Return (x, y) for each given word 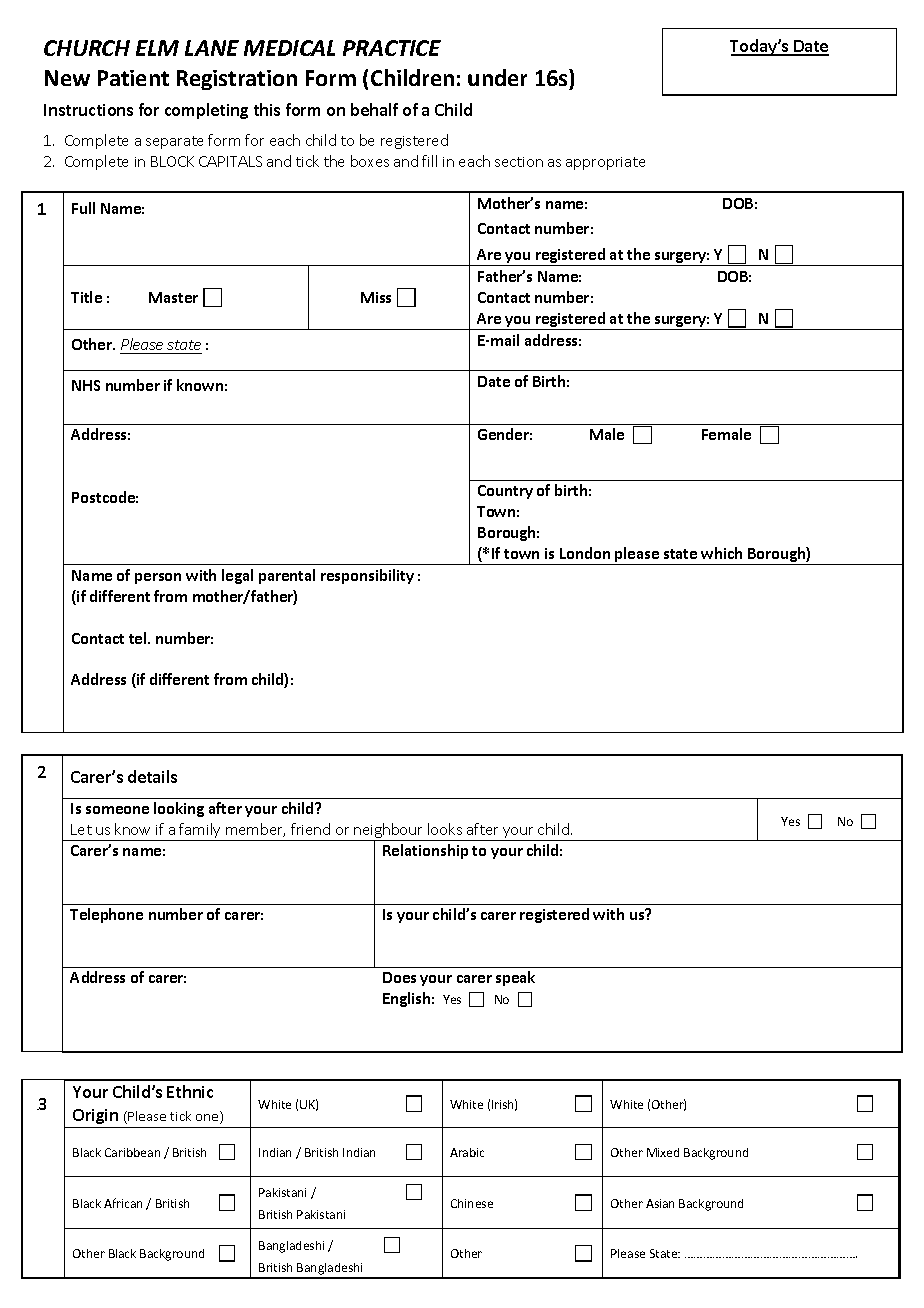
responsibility (367, 576)
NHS (86, 385)
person (158, 578)
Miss (376, 297)
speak (515, 978)
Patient (133, 78)
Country (505, 492)
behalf (374, 109)
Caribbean (132, 1152)
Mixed (663, 1152)
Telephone (106, 915)
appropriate (605, 163)
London (585, 553)
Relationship (425, 851)
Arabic (467, 1152)
